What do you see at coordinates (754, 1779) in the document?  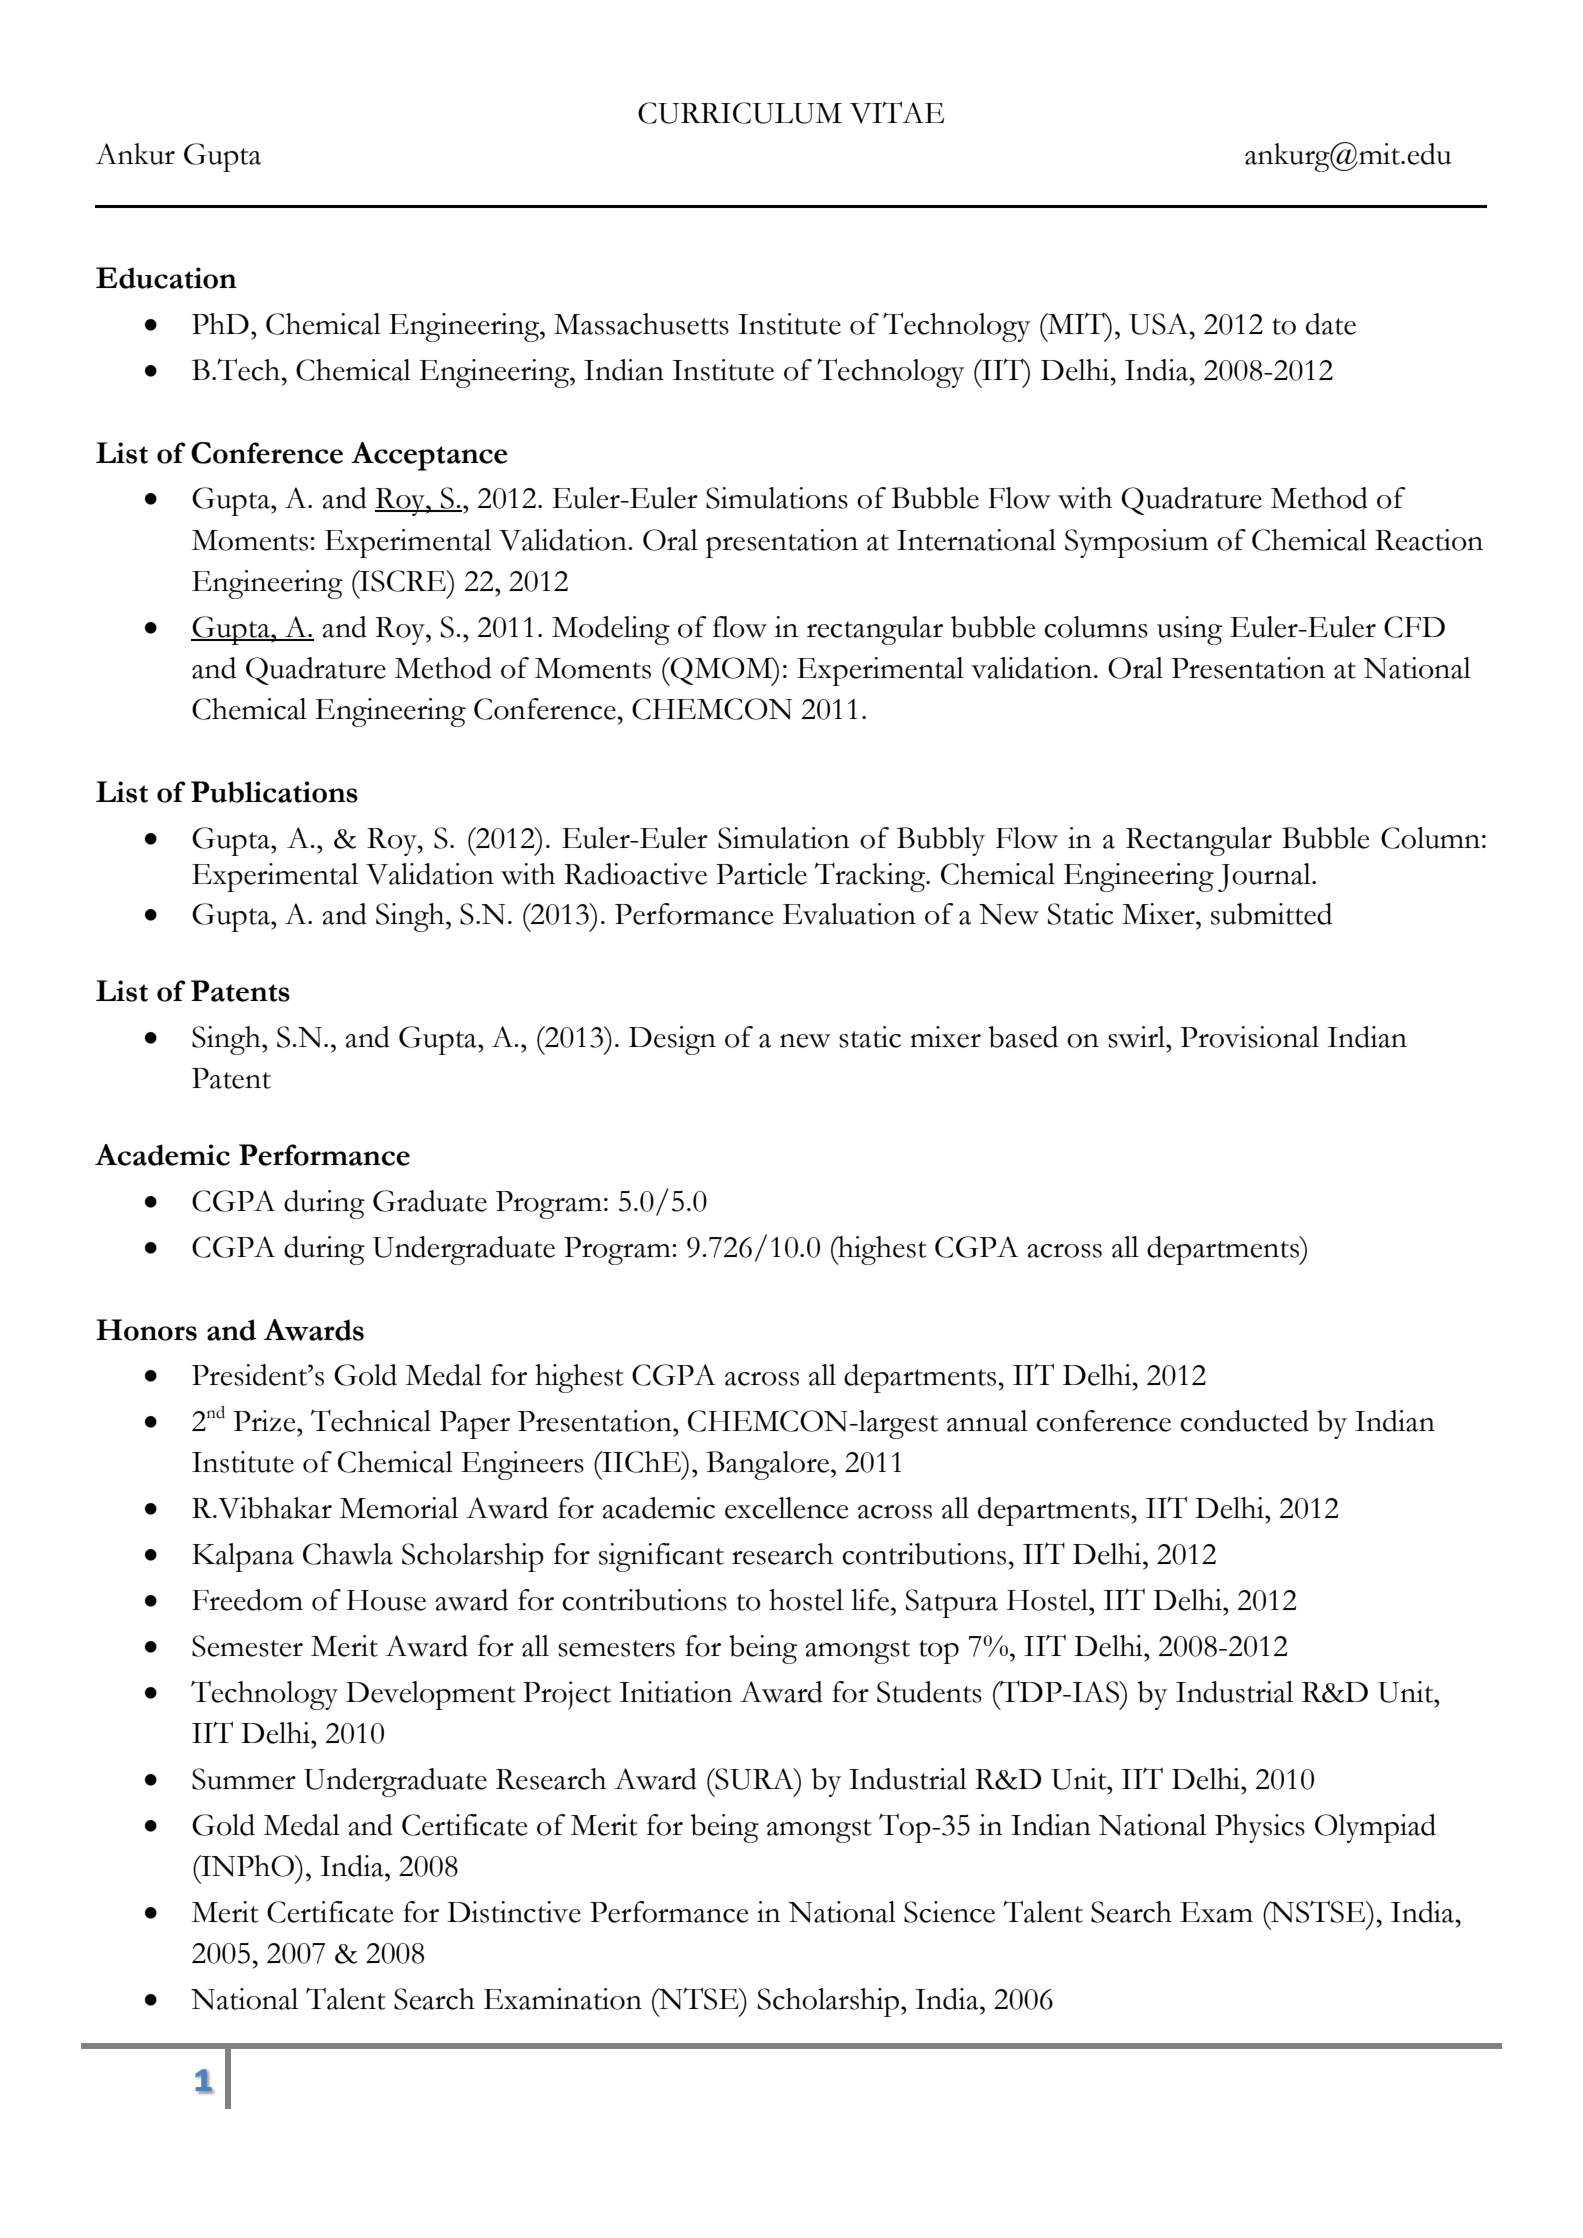 I see `SURA` at bounding box center [754, 1779].
